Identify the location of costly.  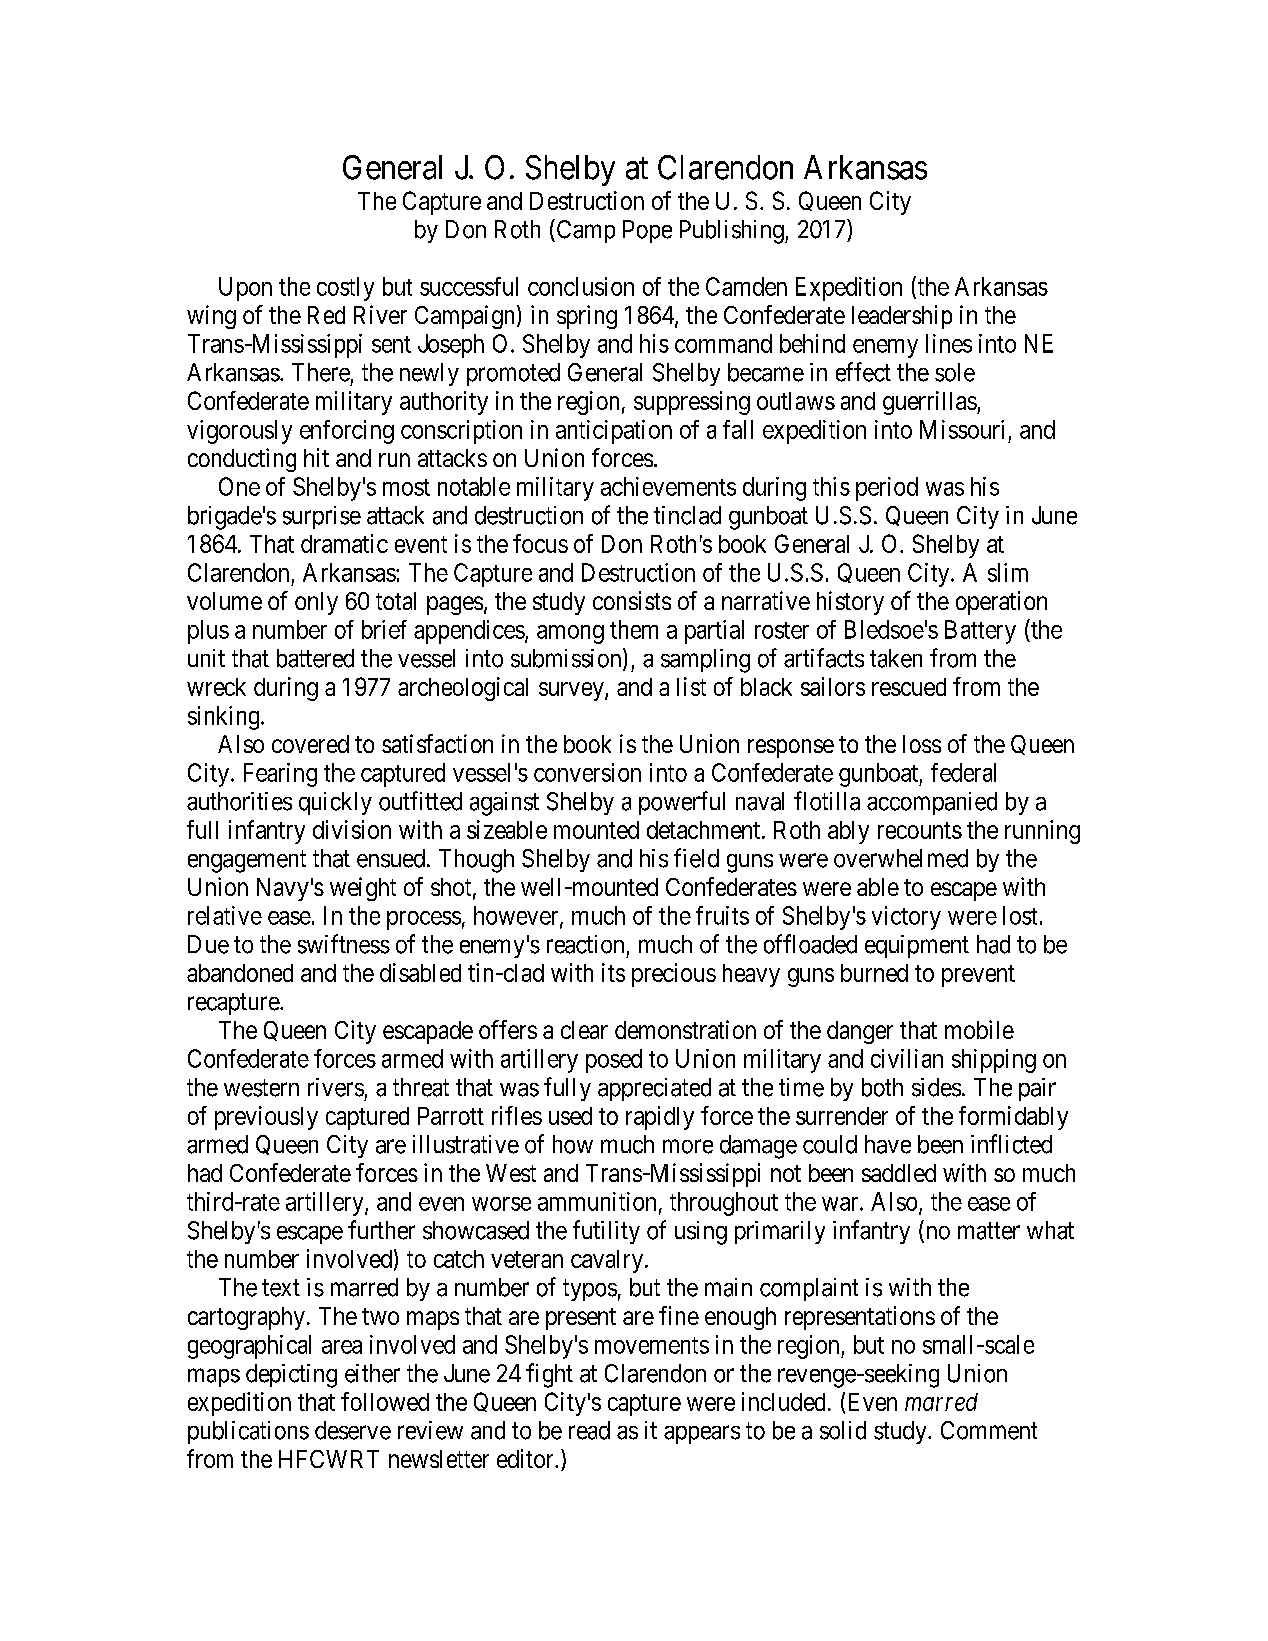
(345, 289).
